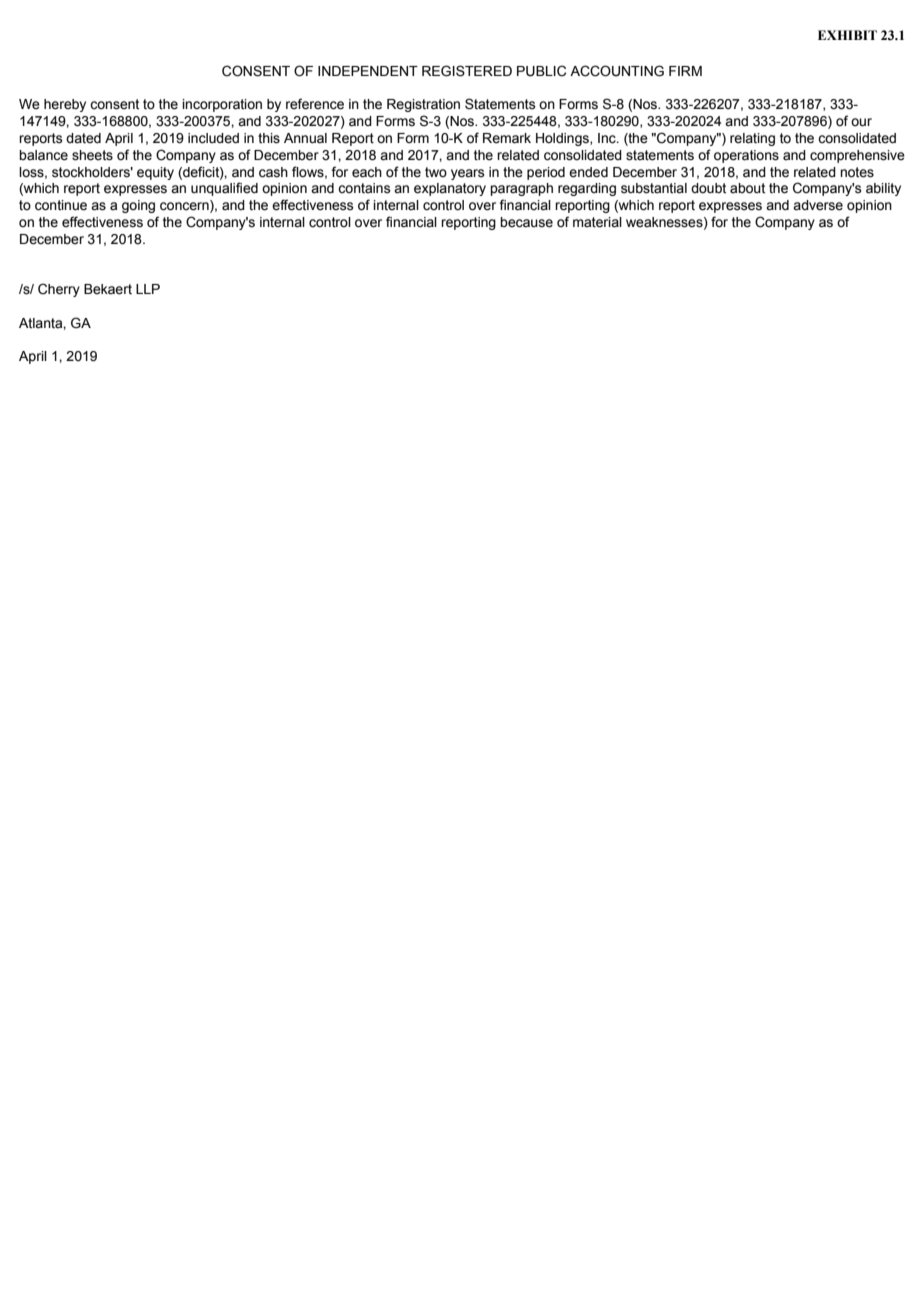  What do you see at coordinates (526, 222) in the document?
I see `because` at bounding box center [526, 222].
